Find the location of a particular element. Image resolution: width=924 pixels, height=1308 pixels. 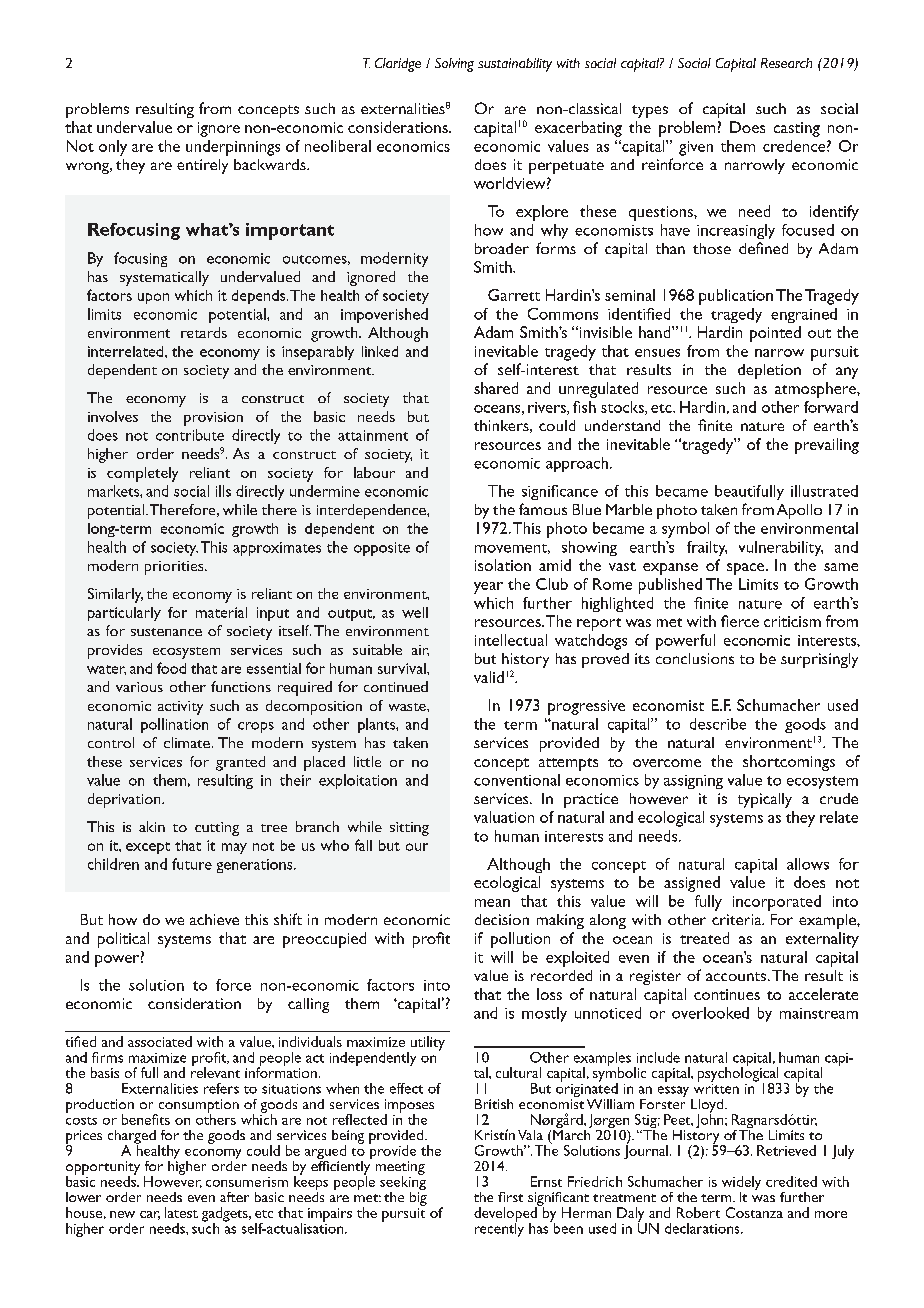

labour is located at coordinates (374, 472).
